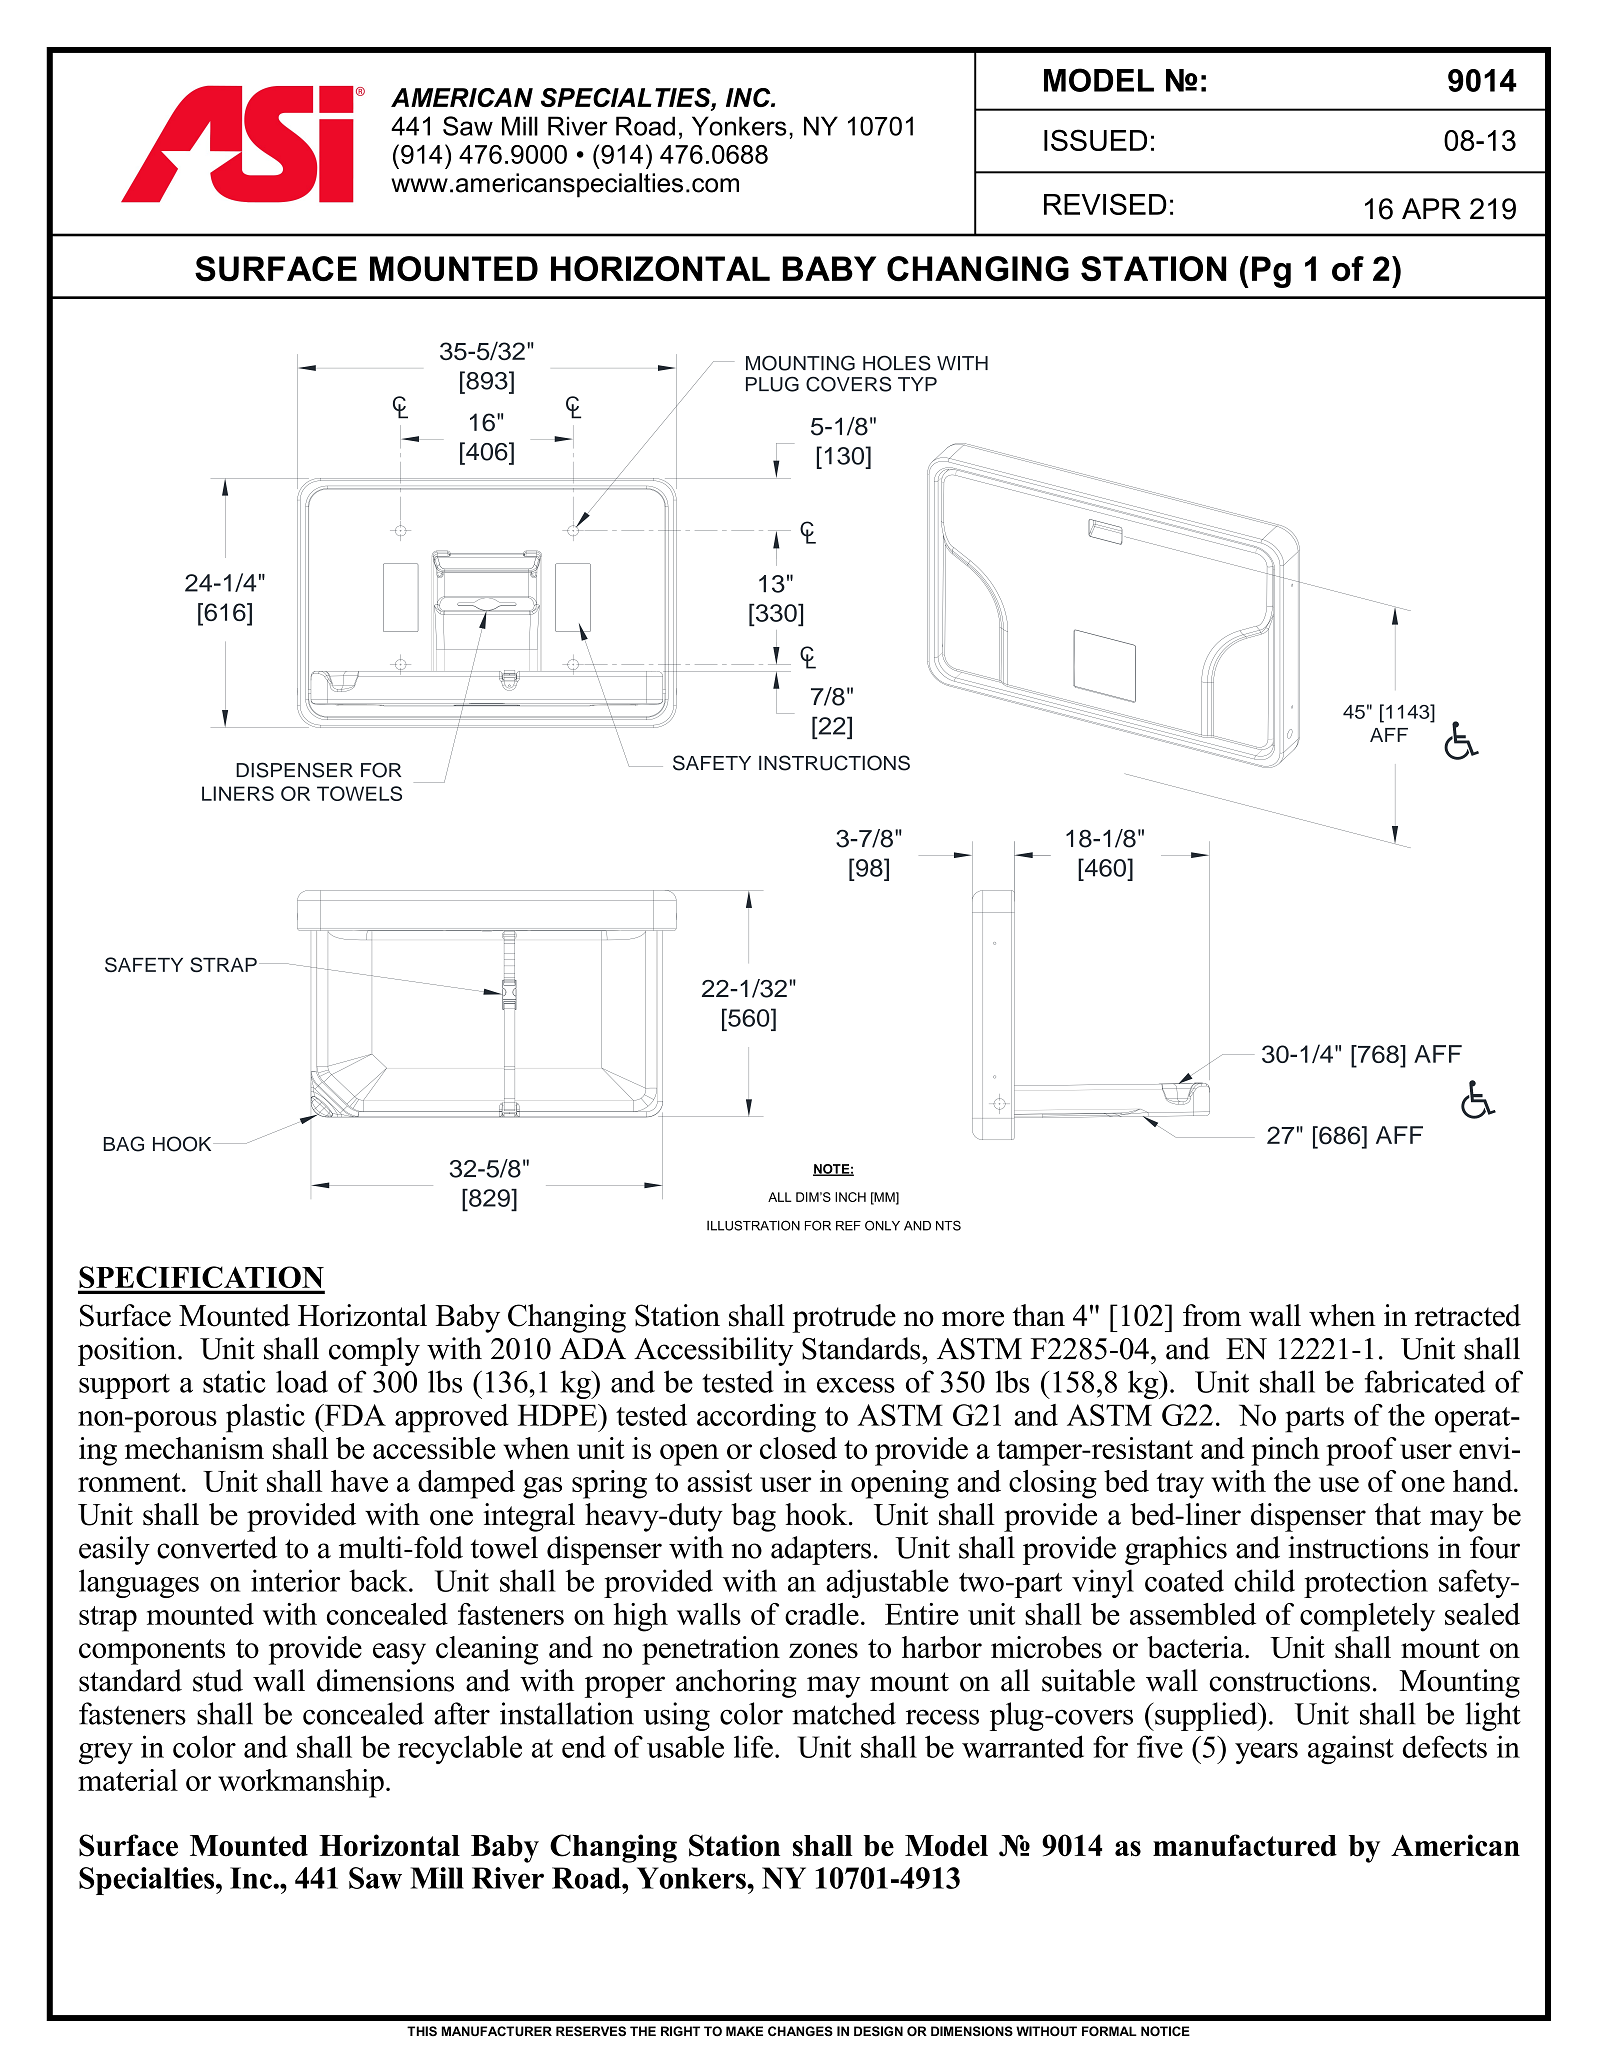  What do you see at coordinates (753, 1225) in the document?
I see `ILLUSTRATION` at bounding box center [753, 1225].
